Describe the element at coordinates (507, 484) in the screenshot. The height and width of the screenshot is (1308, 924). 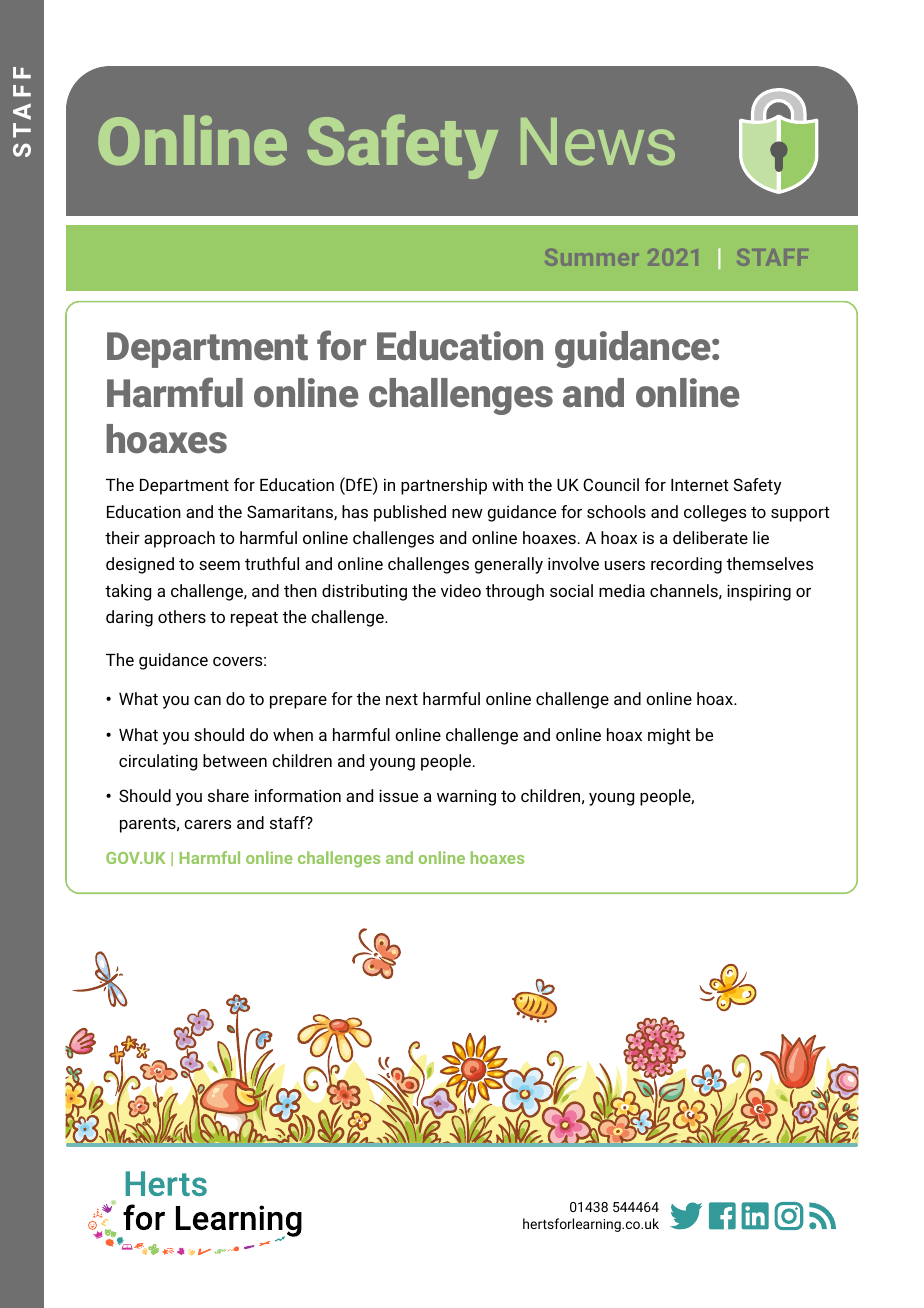
I see `with` at that location.
